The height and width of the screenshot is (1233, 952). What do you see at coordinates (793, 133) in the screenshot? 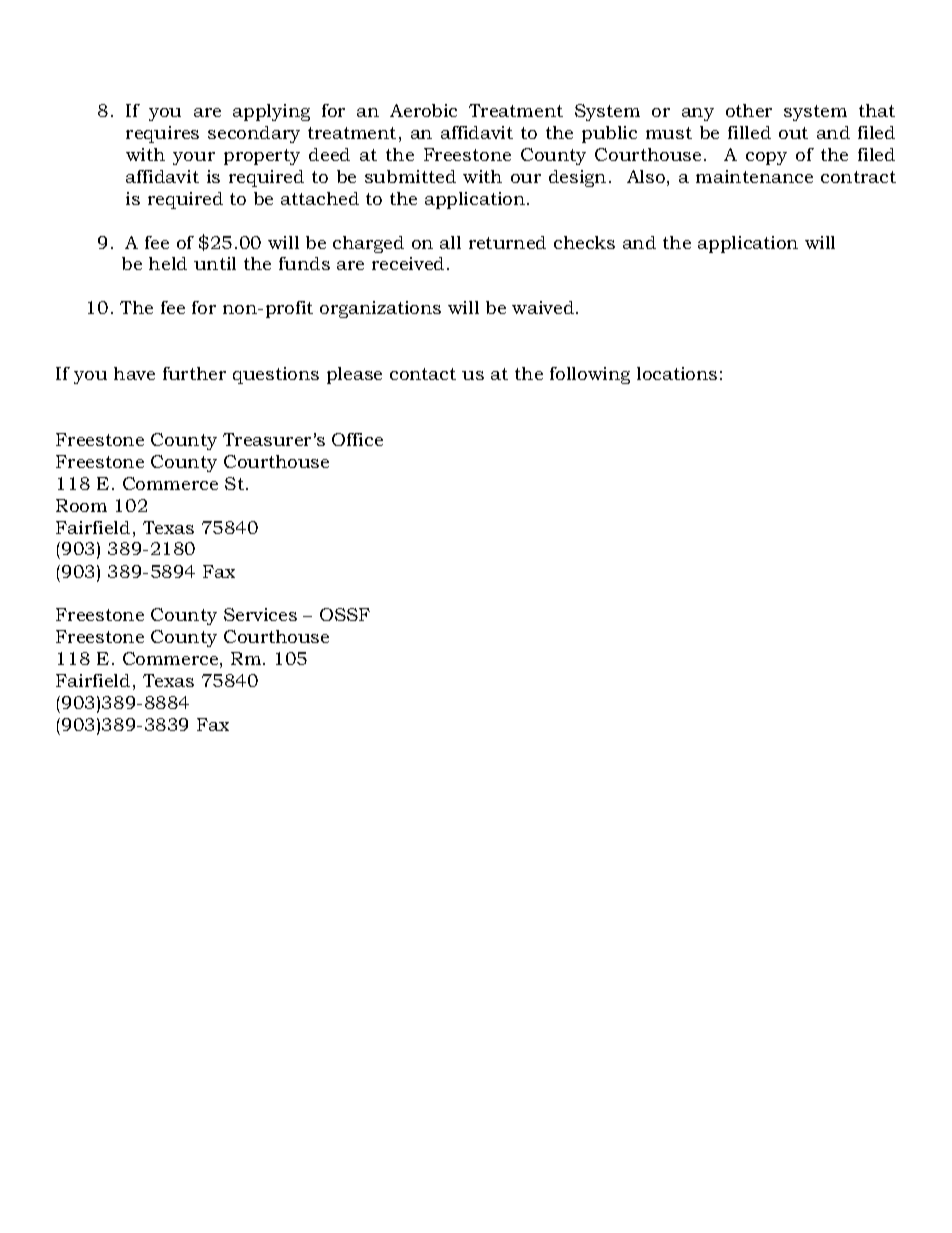
I see `out` at bounding box center [793, 133].
